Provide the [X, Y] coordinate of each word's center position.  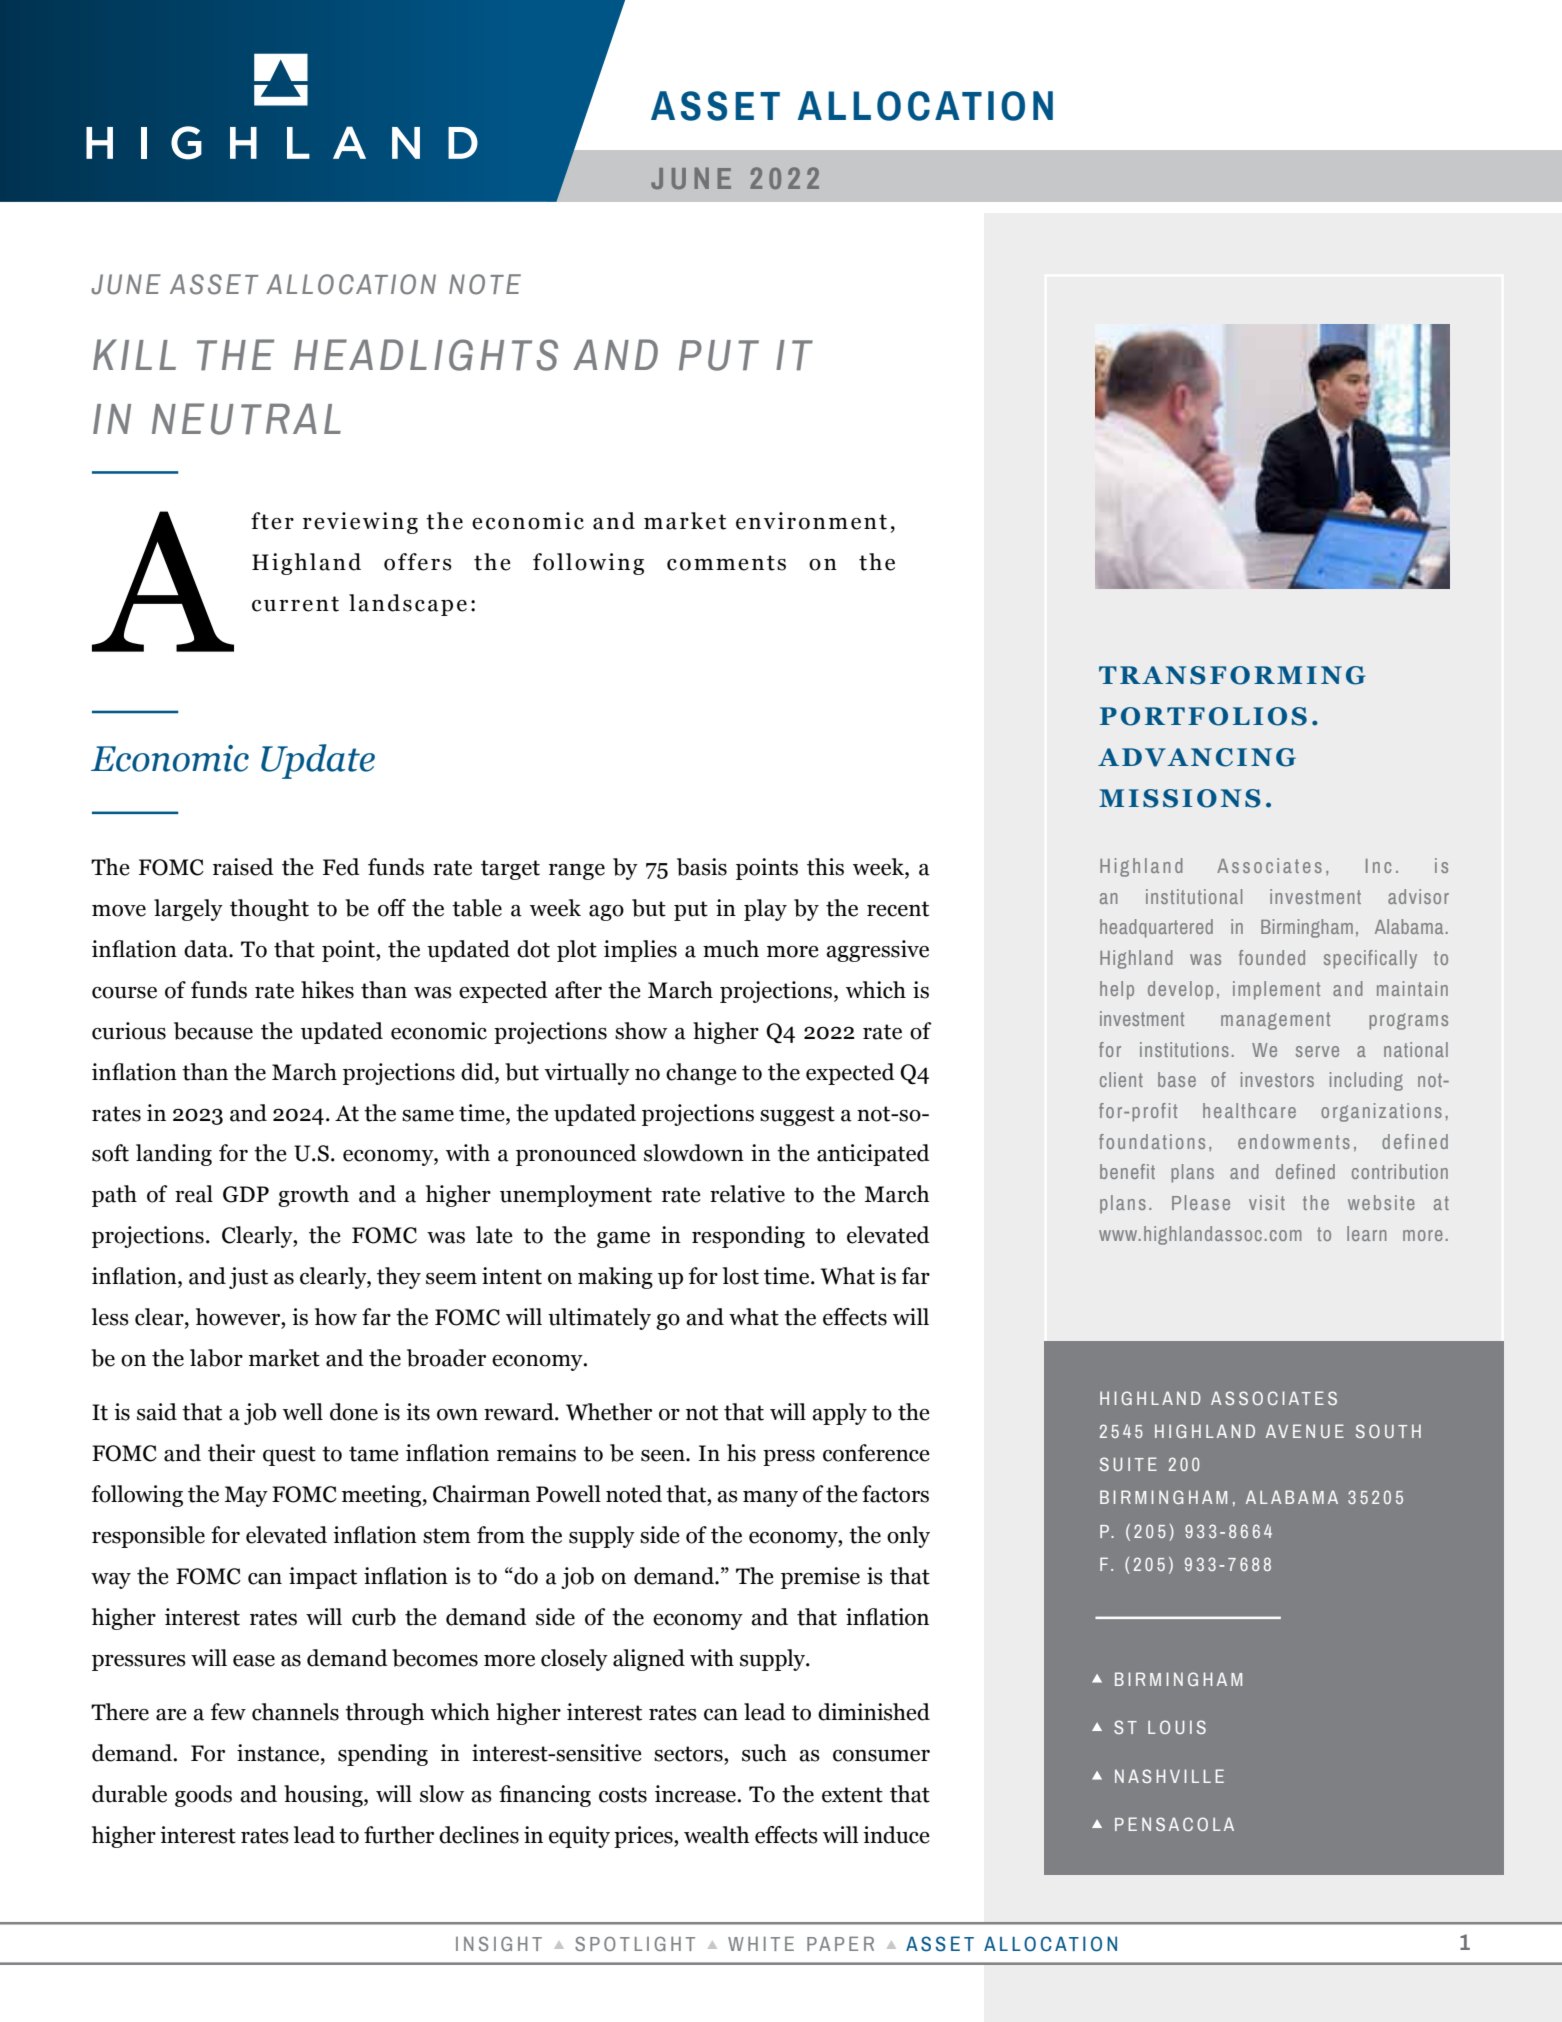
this [825, 867]
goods [203, 1796]
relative [747, 1194]
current [295, 604]
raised [243, 867]
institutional [1194, 896]
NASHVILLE [1169, 1776]
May [246, 1496]
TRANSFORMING [1232, 675]
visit [1267, 1202]
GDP [246, 1194]
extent [852, 1795]
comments [726, 563]
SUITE [1128, 1464]
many [770, 1499]
